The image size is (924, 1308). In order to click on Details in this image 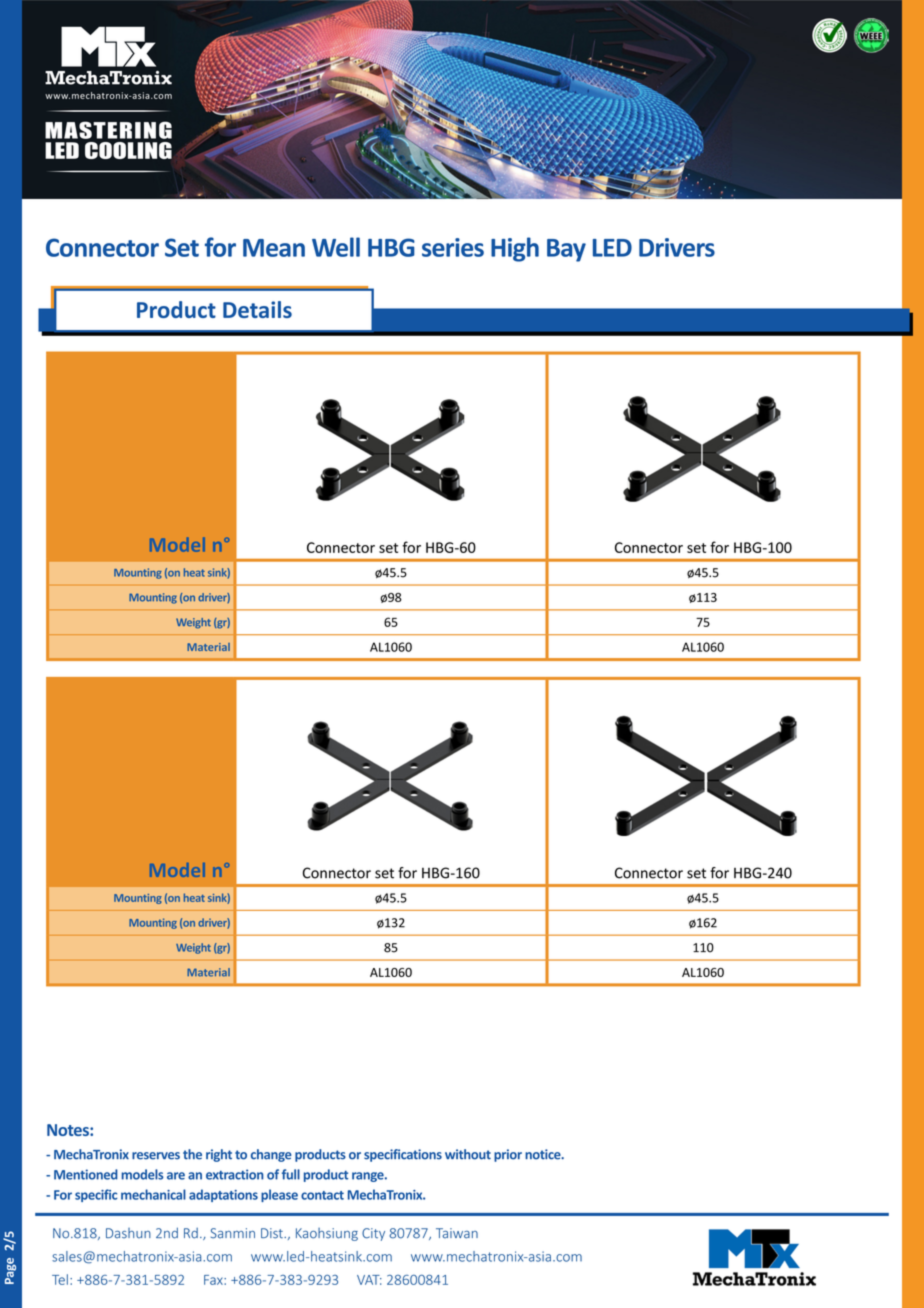, I will do `click(257, 309)`.
